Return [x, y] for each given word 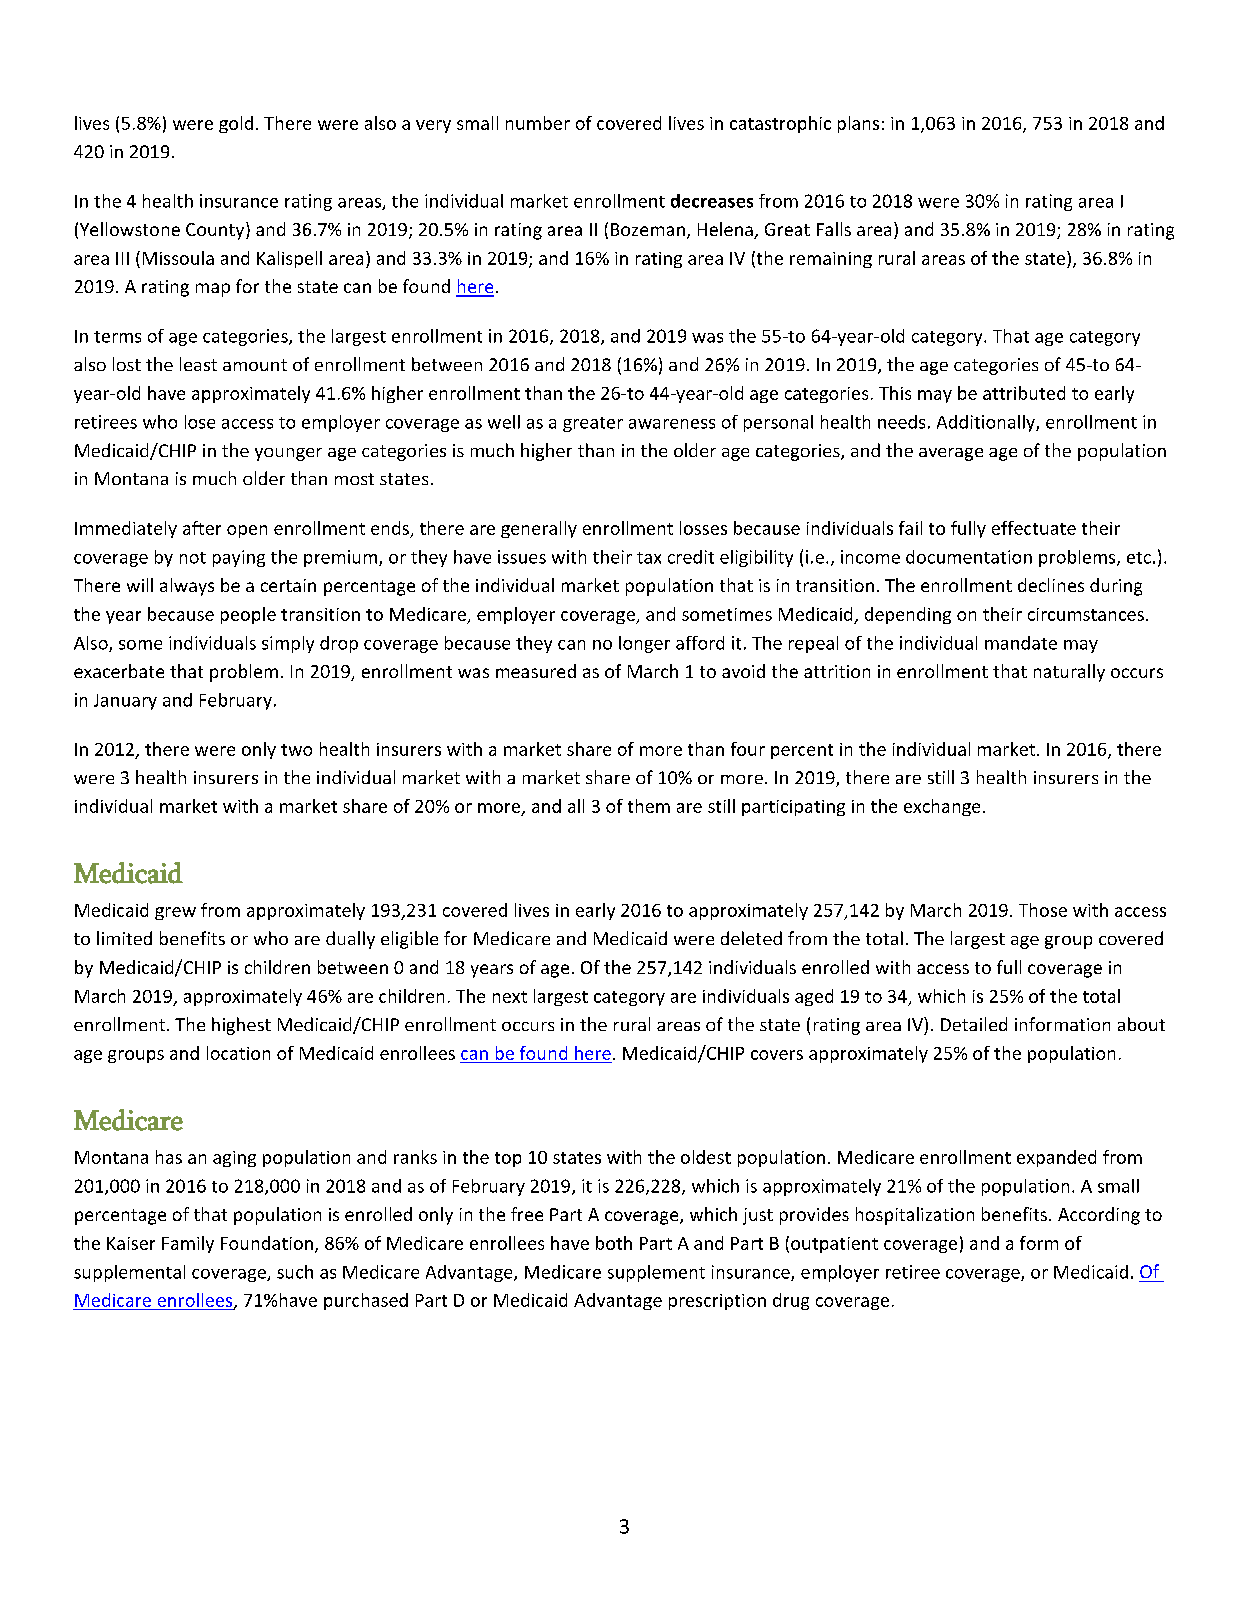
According [1099, 1216]
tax [649, 558]
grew [175, 913]
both [614, 1243]
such [295, 1272]
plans [858, 124]
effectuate [1034, 528]
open [247, 531]
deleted [751, 938]
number [538, 123]
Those [1043, 910]
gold [236, 124]
